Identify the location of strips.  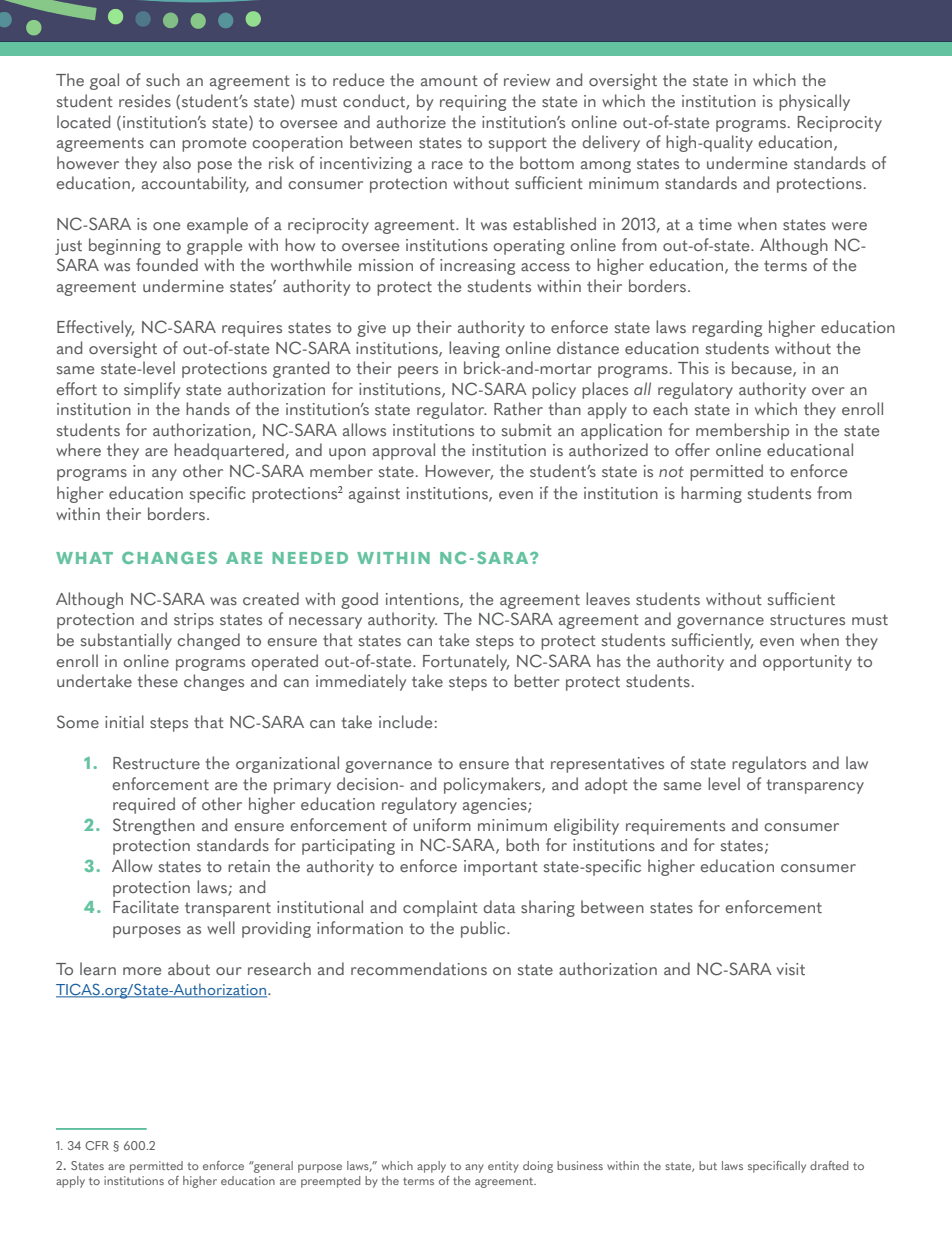
(194, 621).
